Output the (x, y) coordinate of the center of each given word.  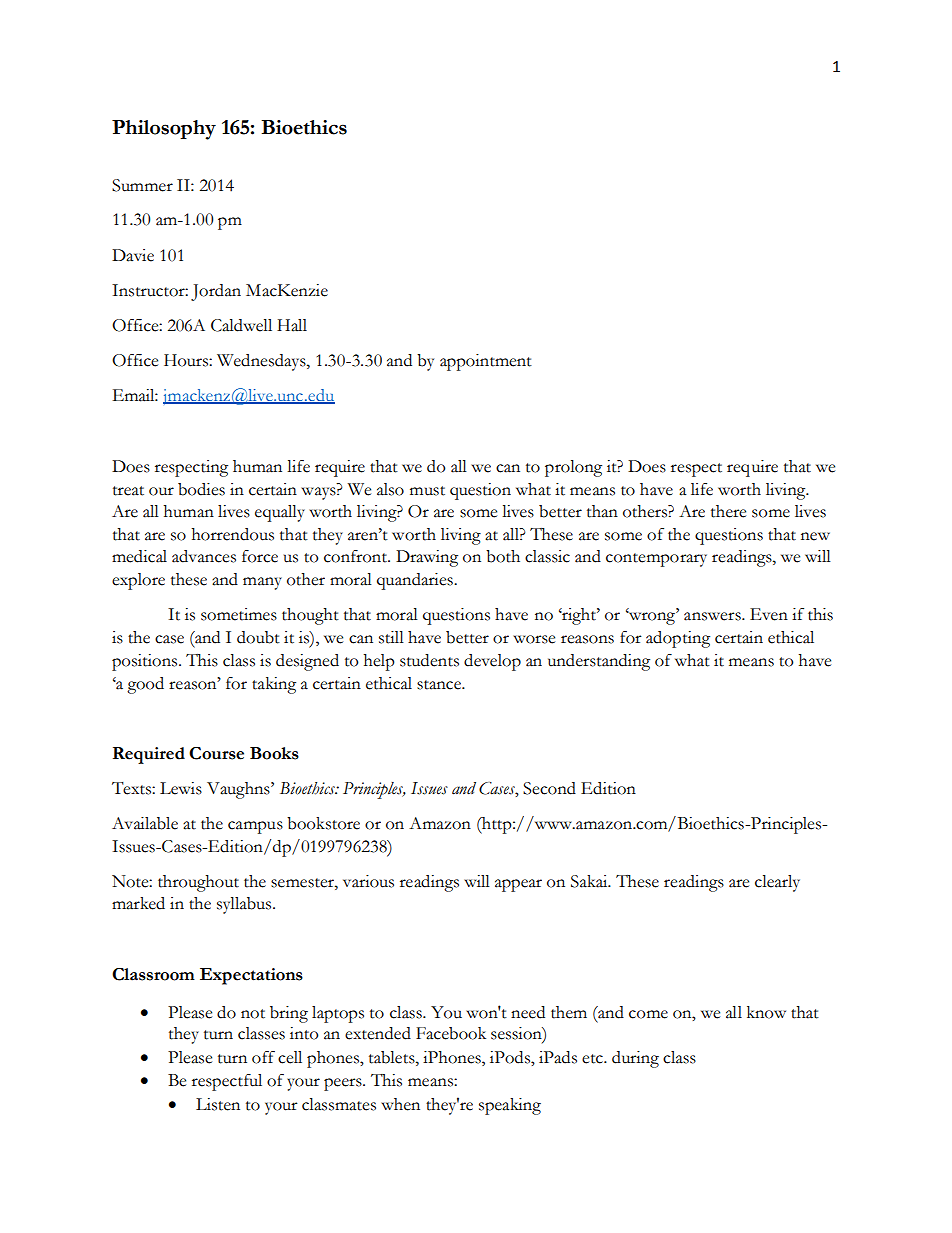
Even (769, 614)
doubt (258, 637)
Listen (218, 1104)
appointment (486, 362)
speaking (510, 1106)
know (766, 1012)
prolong (573, 468)
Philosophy (164, 130)
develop (492, 662)
